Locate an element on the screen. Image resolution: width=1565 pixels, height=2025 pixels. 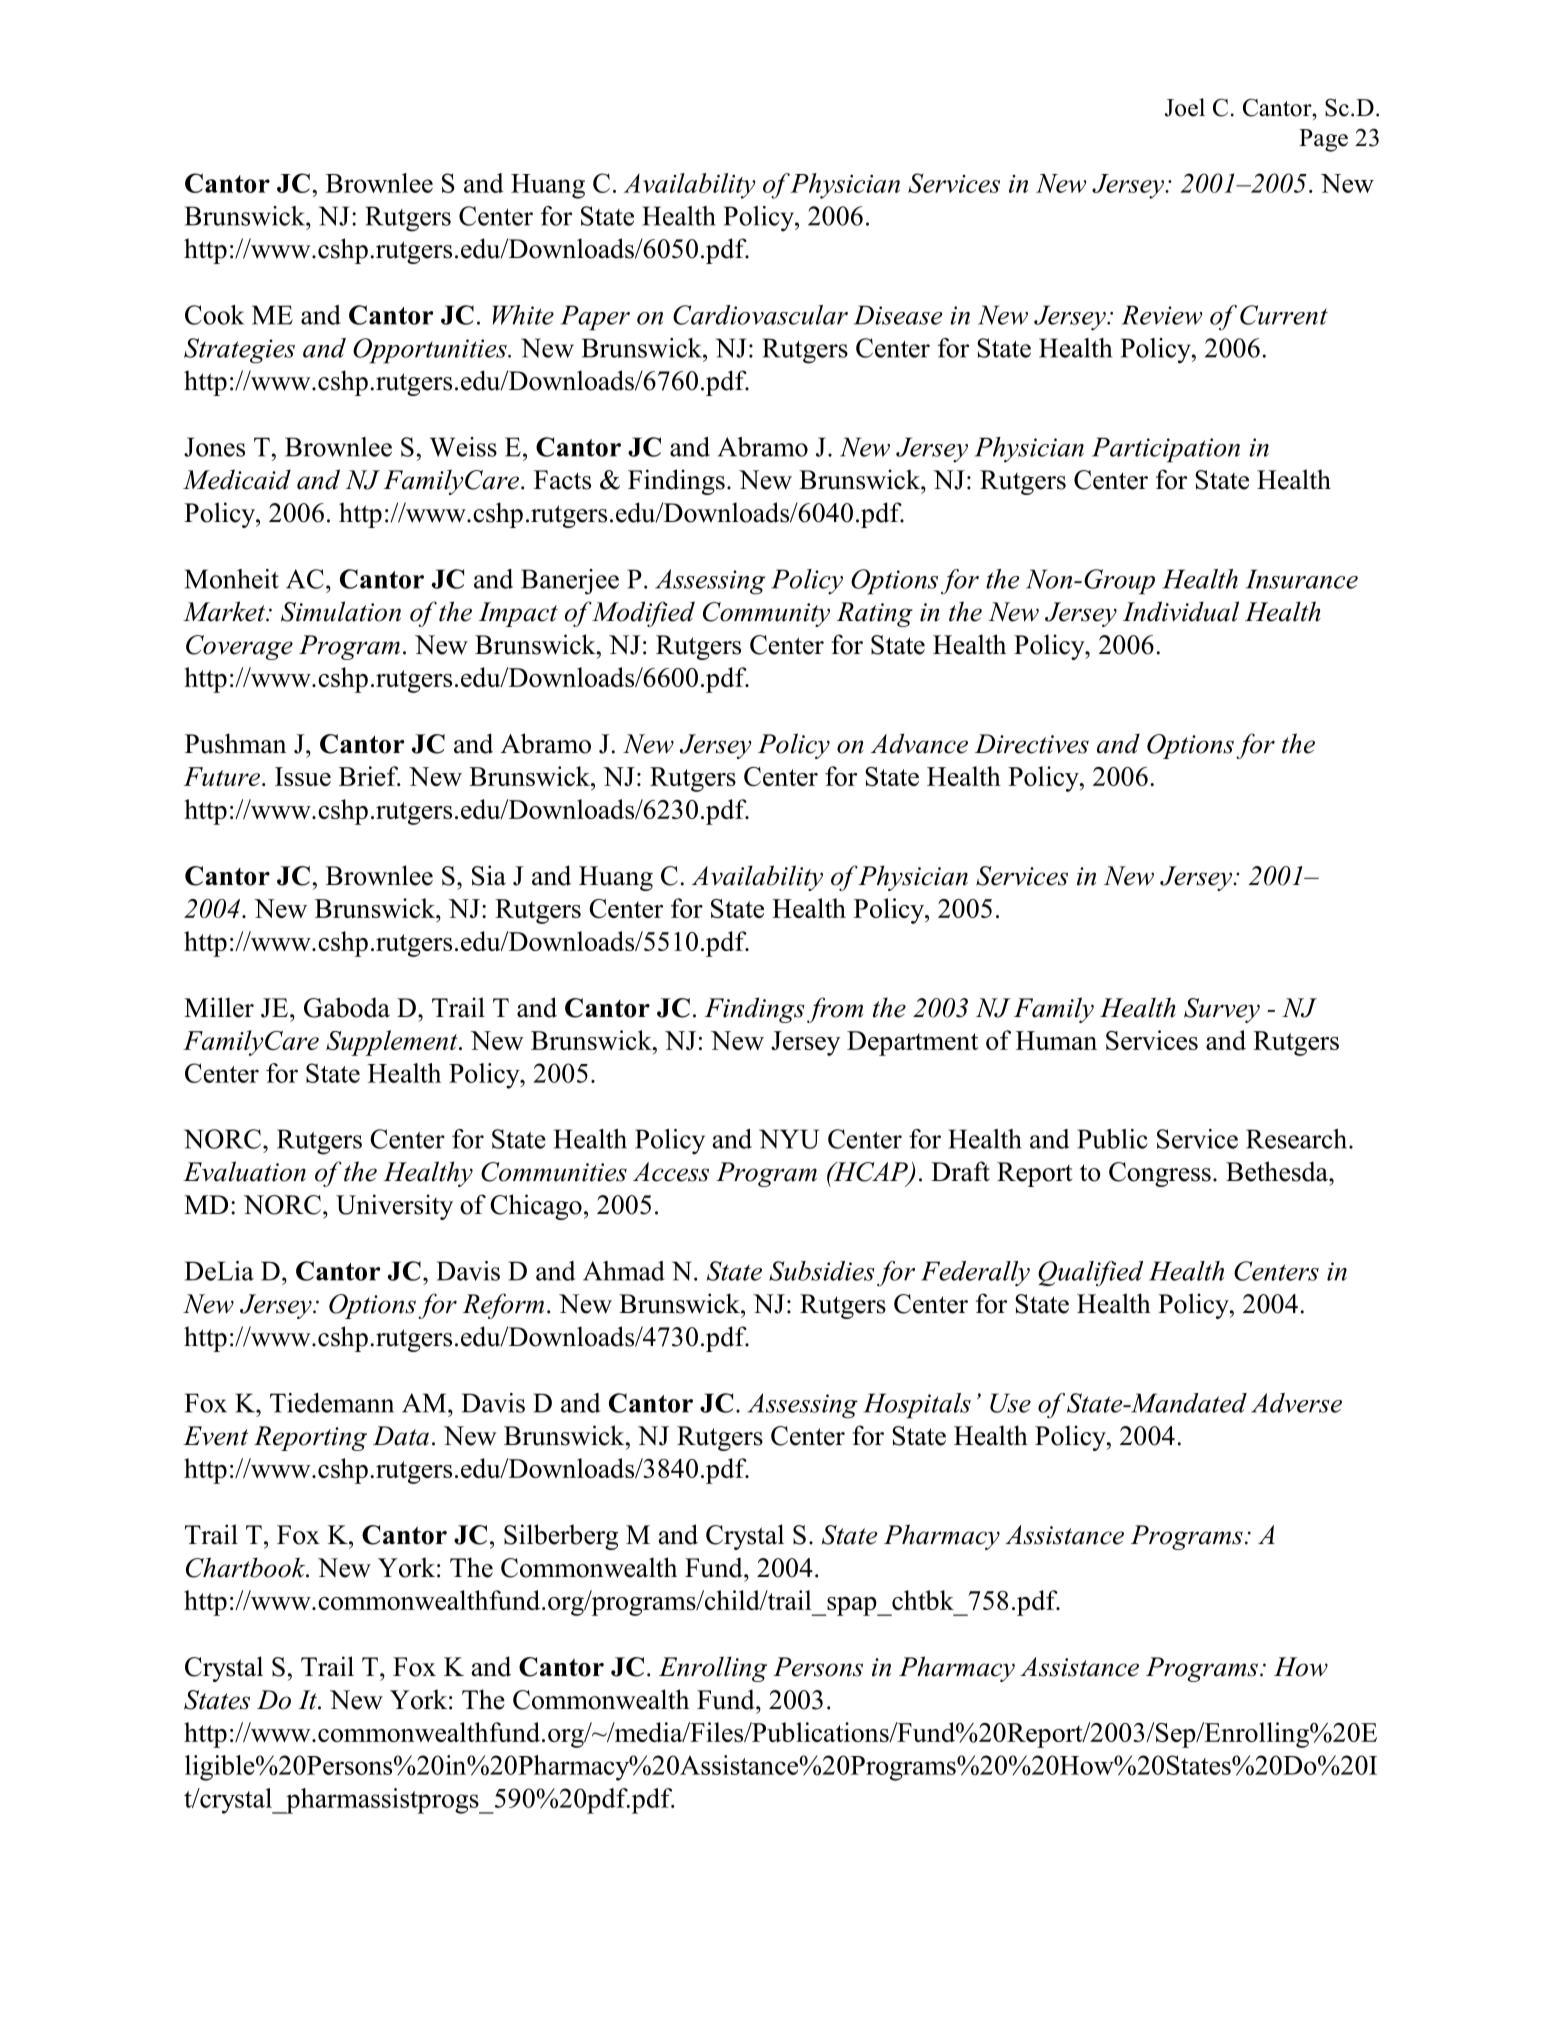
Cook is located at coordinates (214, 315).
